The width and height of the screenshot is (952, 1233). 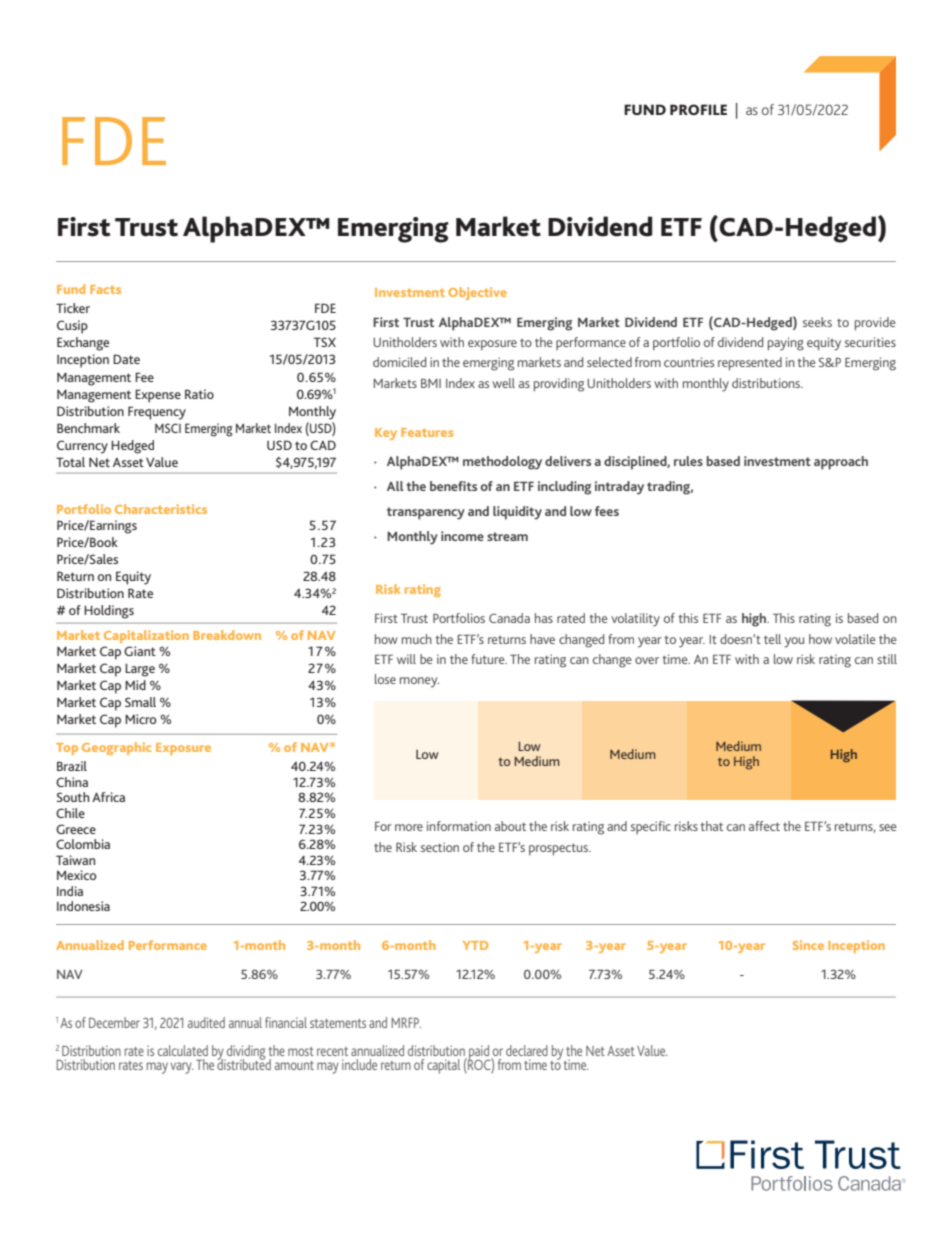 What do you see at coordinates (698, 109) in the screenshot?
I see `PROFILE` at bounding box center [698, 109].
